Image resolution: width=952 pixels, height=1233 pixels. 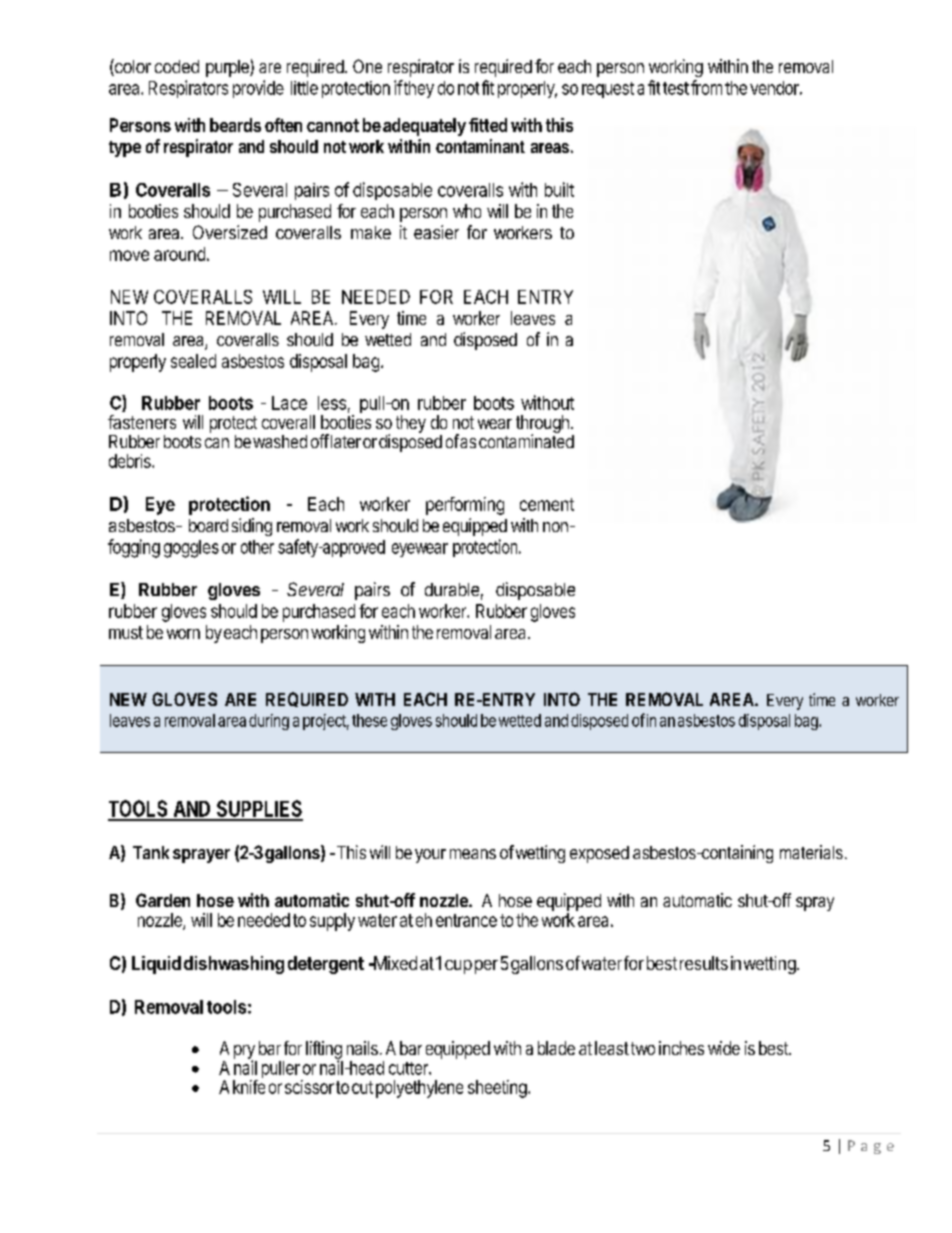 What do you see at coordinates (244, 1053) in the document?
I see `pry` at bounding box center [244, 1053].
